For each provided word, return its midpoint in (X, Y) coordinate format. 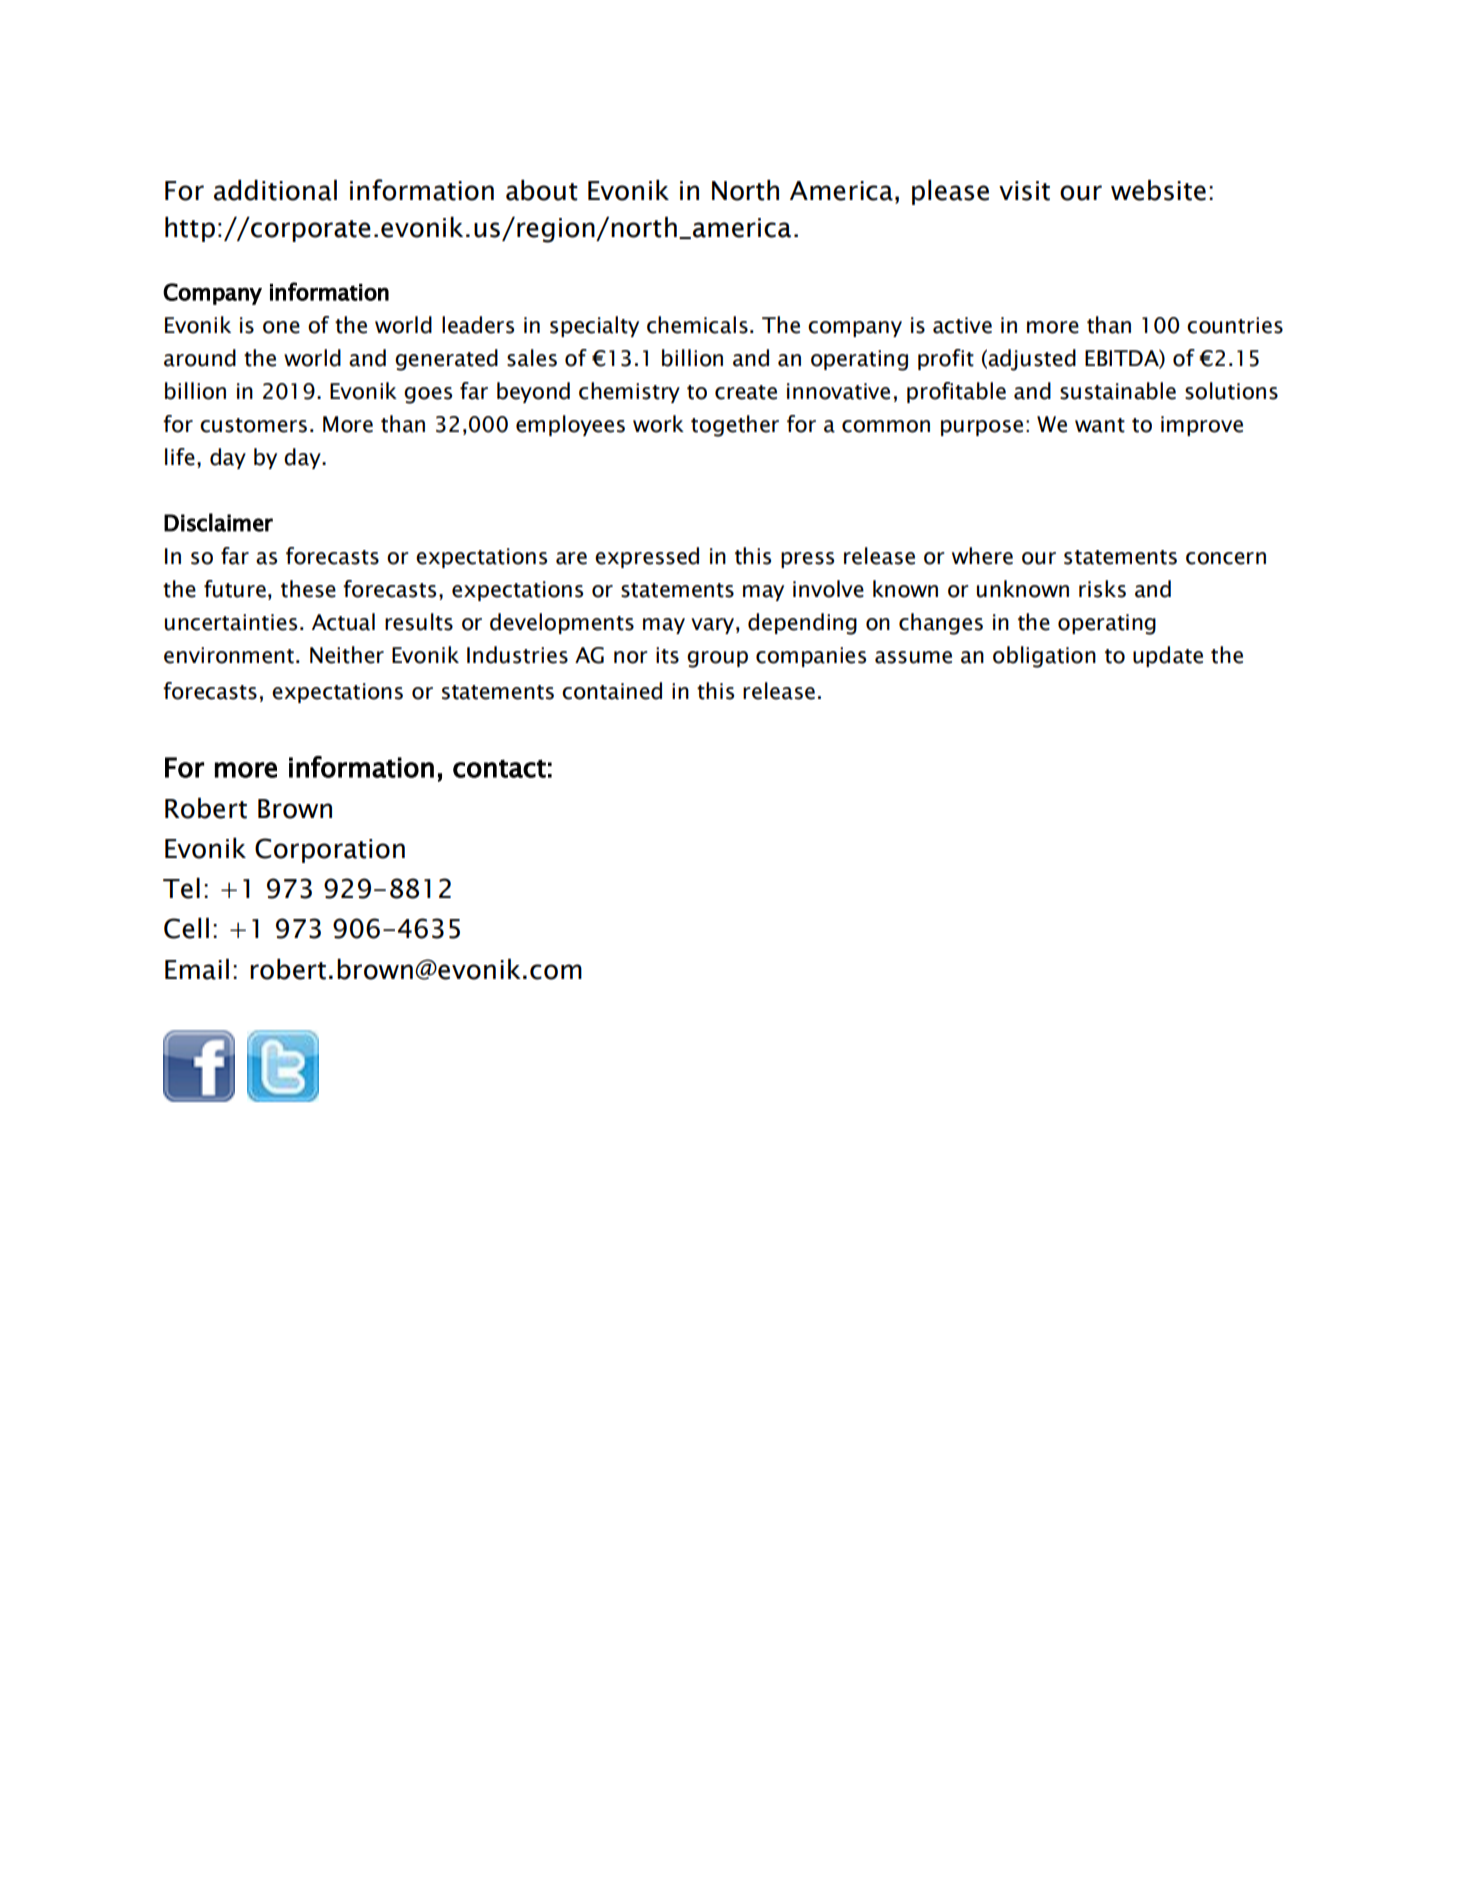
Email (197, 969)
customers (253, 425)
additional (275, 190)
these (308, 589)
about (542, 190)
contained (612, 691)
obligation (1044, 657)
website (1158, 190)
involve (828, 589)
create (746, 392)
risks (1102, 589)
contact (499, 768)
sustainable (1118, 391)
